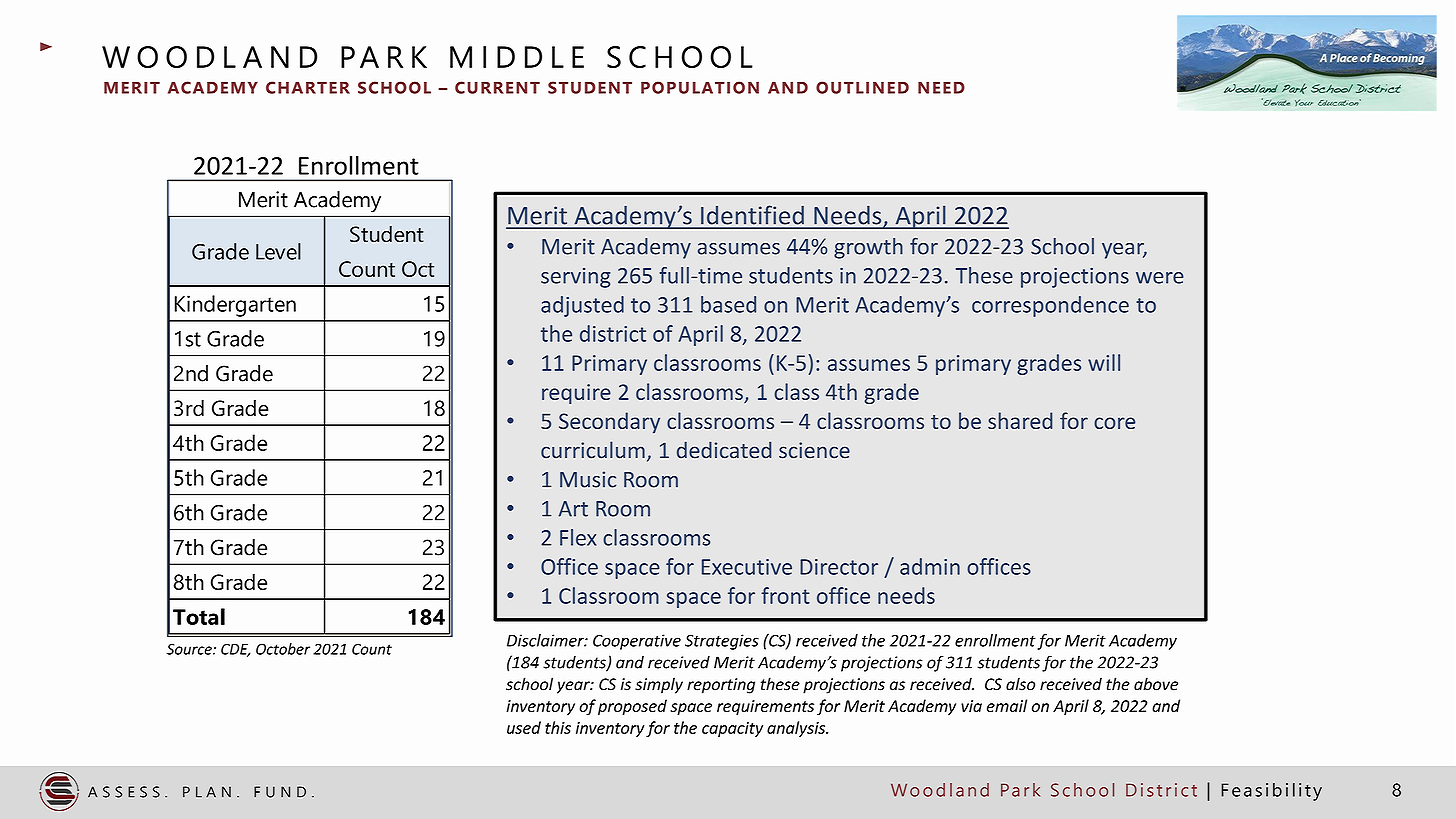 The height and width of the screenshot is (819, 1456). I want to click on Kindergarten, so click(235, 306).
